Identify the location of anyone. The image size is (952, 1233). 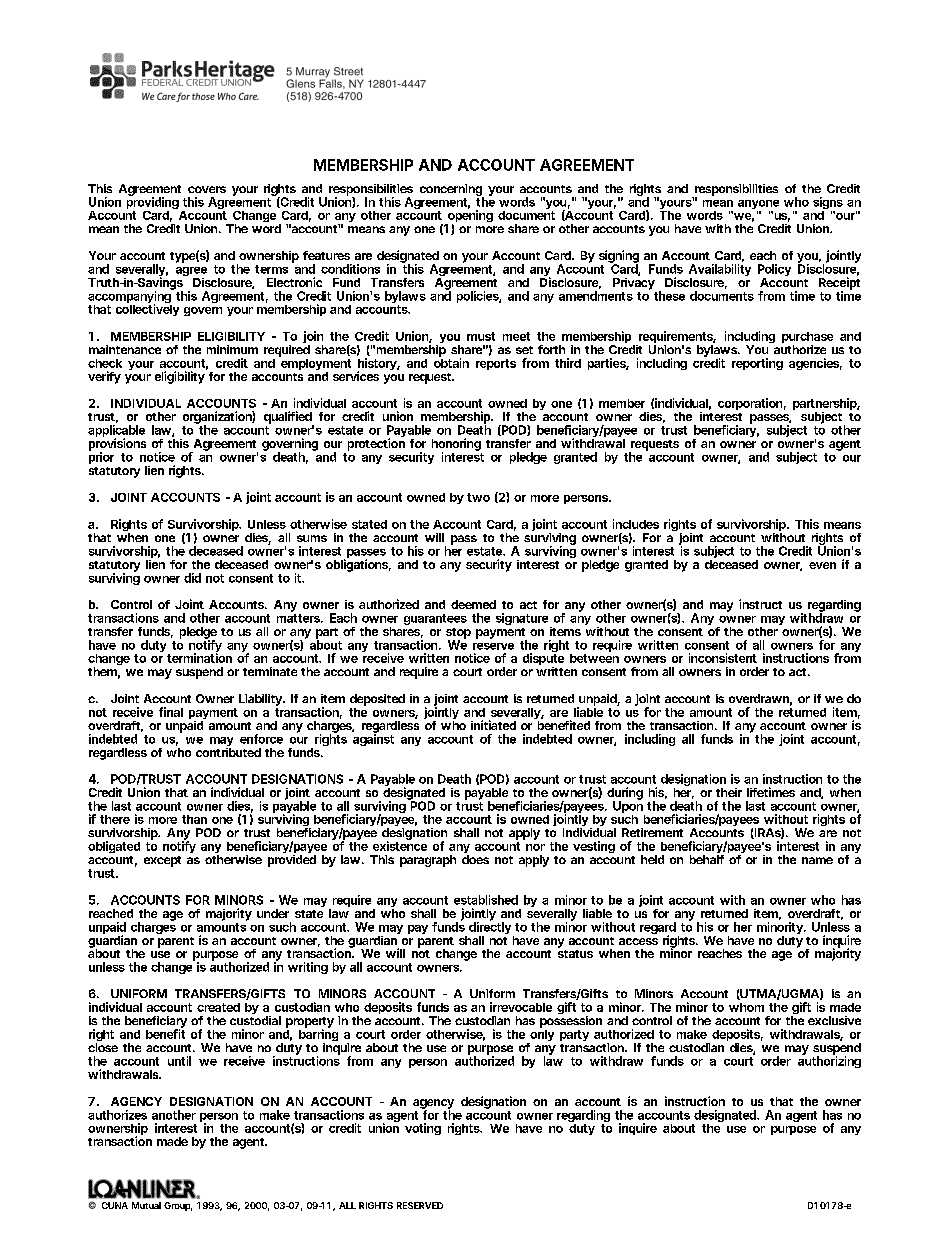
(758, 206).
